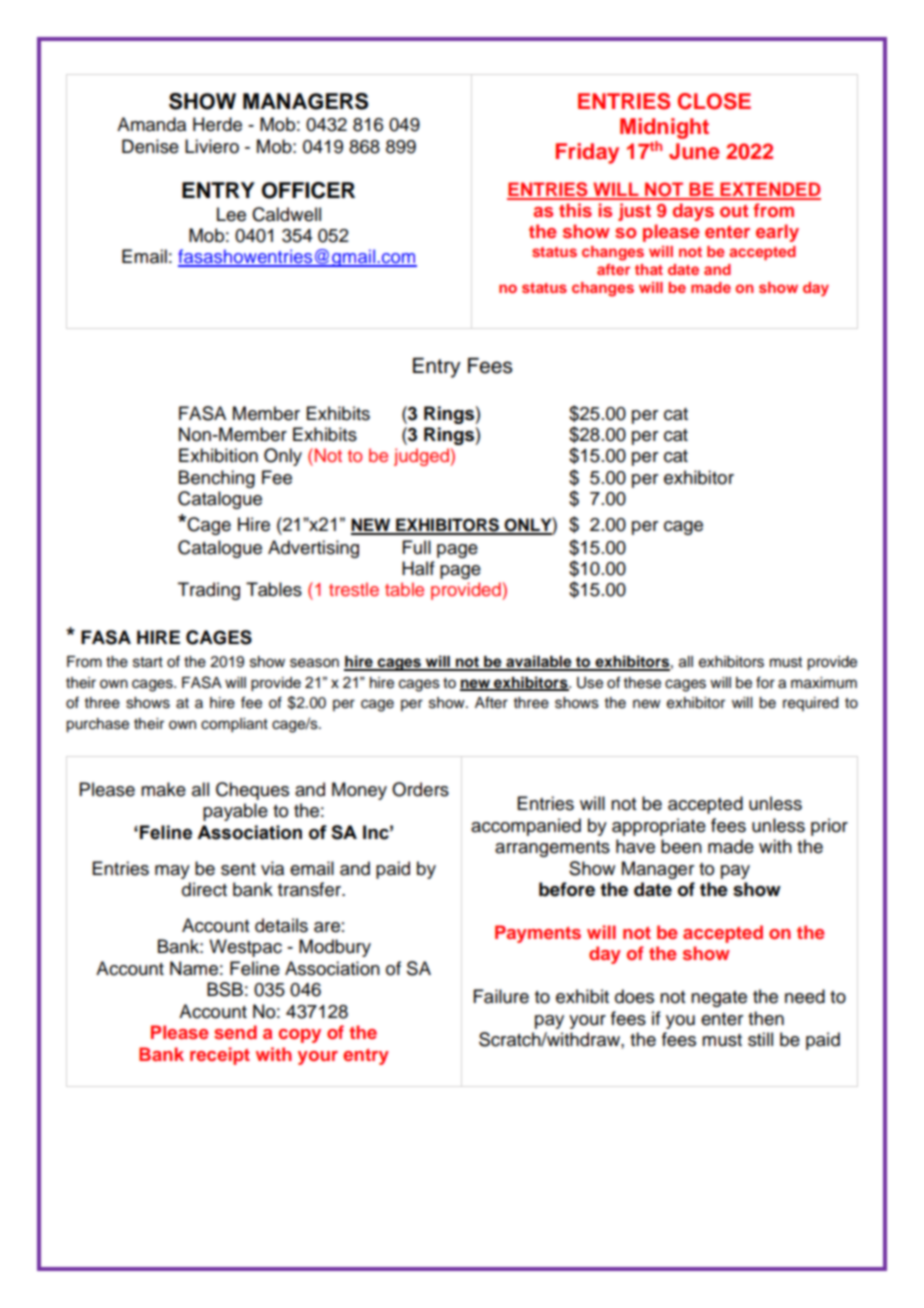 Image resolution: width=924 pixels, height=1308 pixels. Describe the element at coordinates (587, 153) in the screenshot. I see `Friday` at that location.
